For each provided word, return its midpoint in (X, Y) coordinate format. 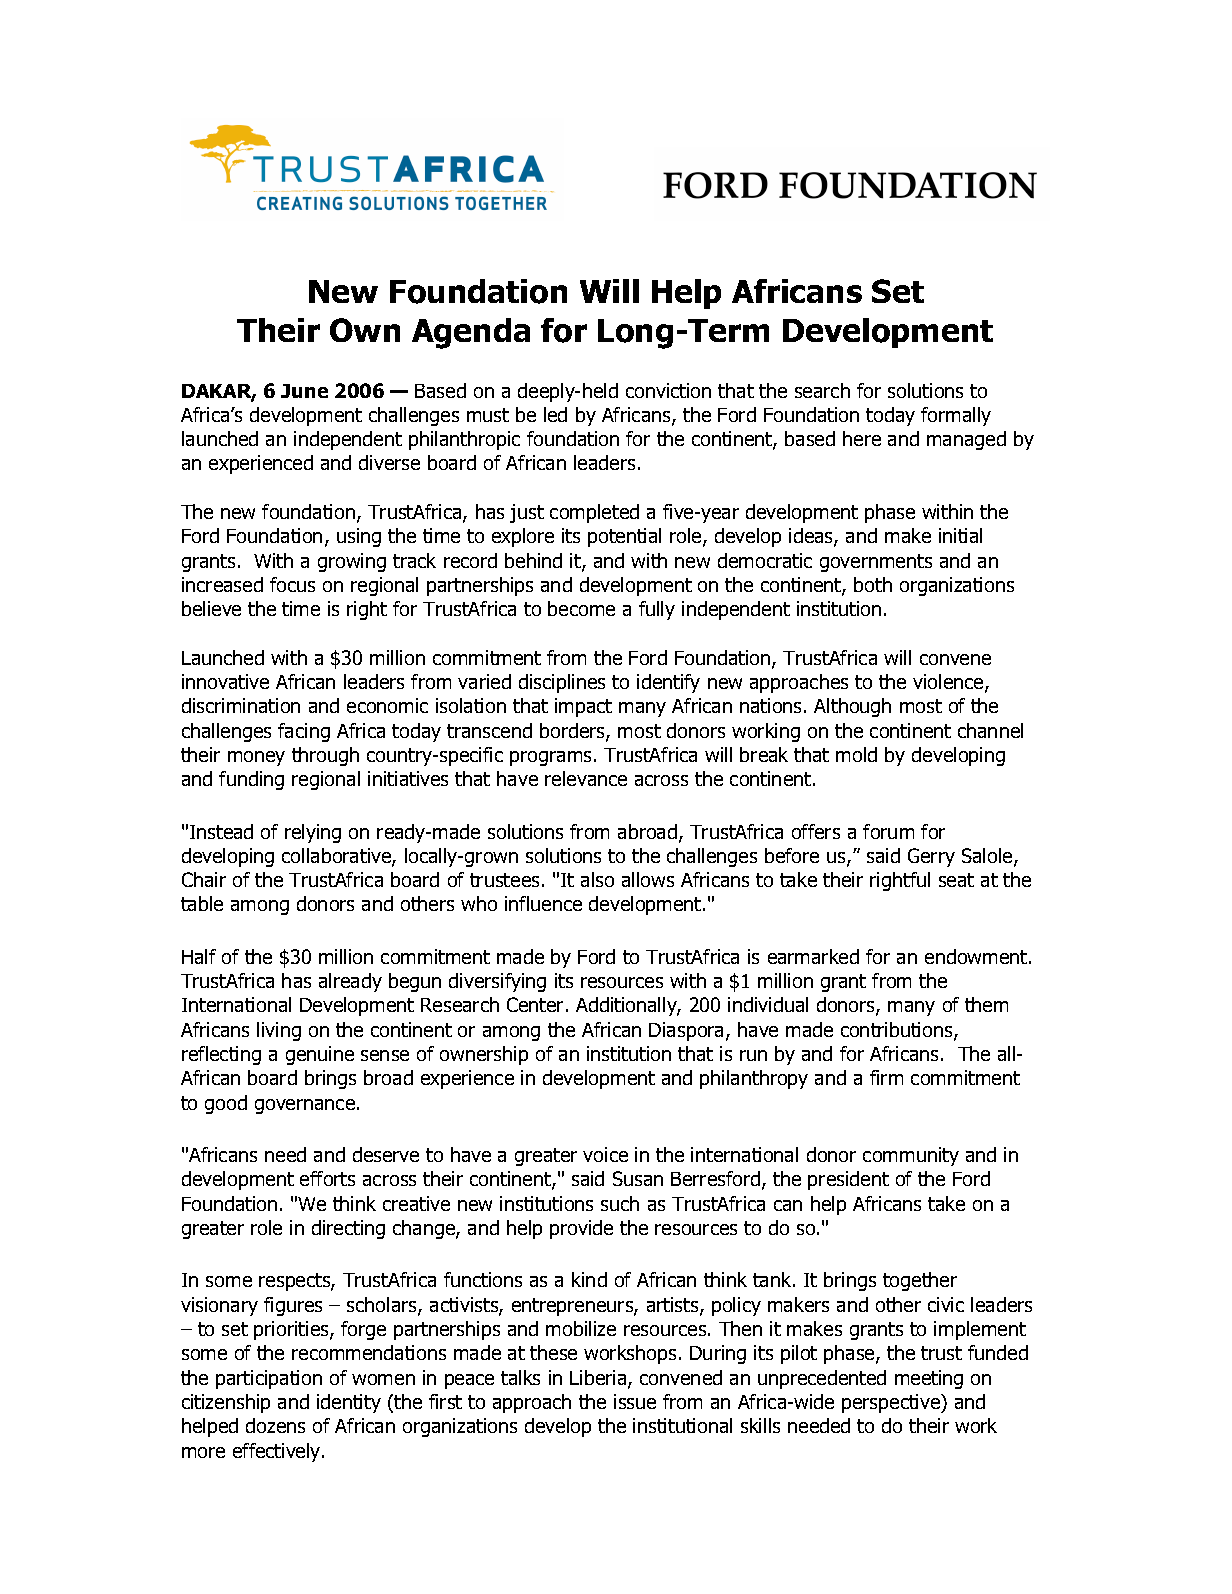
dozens (275, 1425)
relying (313, 833)
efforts (327, 1178)
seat (956, 880)
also (597, 879)
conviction (668, 390)
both (873, 584)
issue (635, 1401)
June (304, 391)
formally (956, 416)
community (911, 1156)
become (581, 608)
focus (292, 584)
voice (605, 1154)
